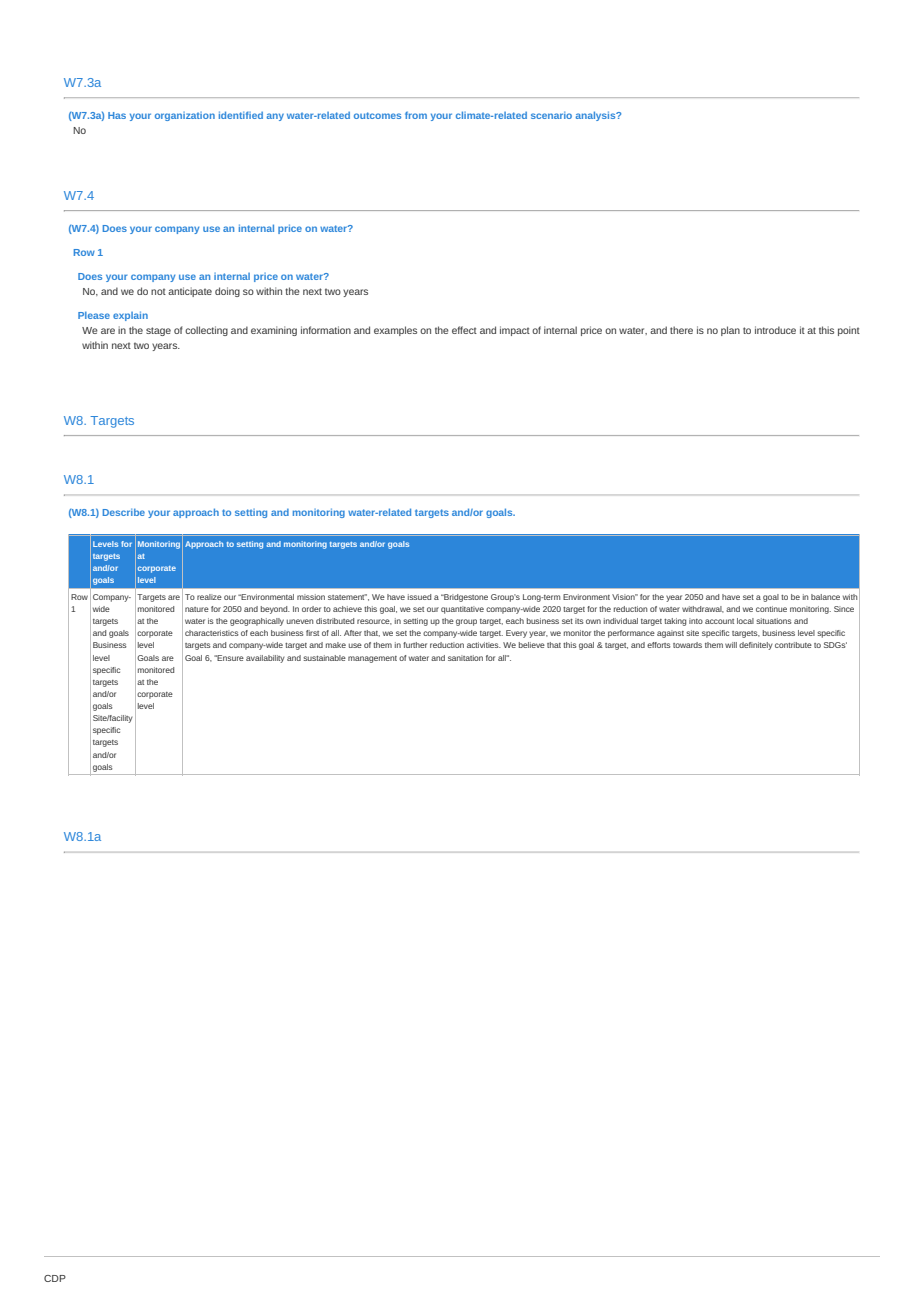 The height and width of the document is (1308, 924). Describe the element at coordinates (771, 609) in the document. I see `continue` at that location.
